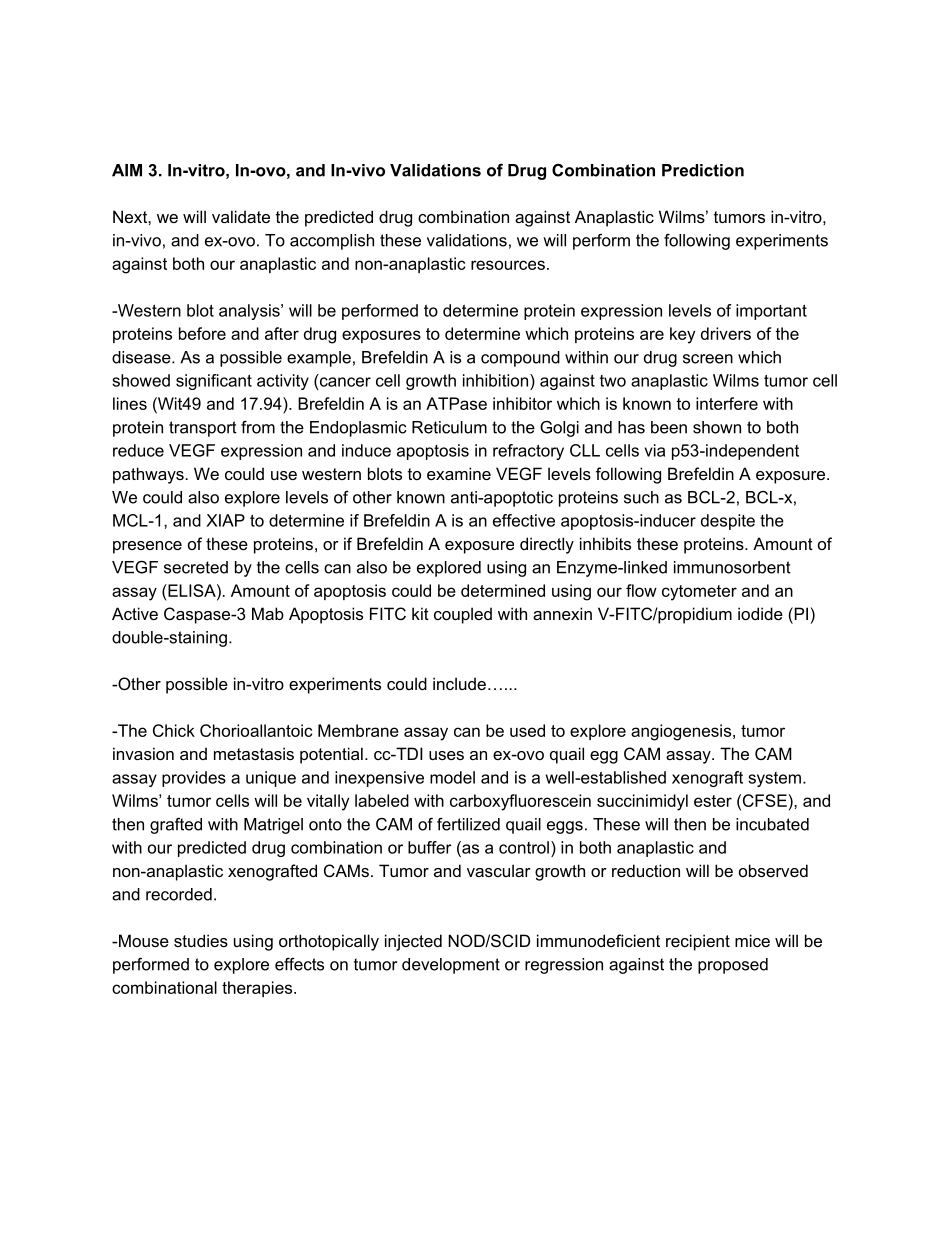 This page has height=1233, width=952. I want to click on Chick, so click(174, 730).
